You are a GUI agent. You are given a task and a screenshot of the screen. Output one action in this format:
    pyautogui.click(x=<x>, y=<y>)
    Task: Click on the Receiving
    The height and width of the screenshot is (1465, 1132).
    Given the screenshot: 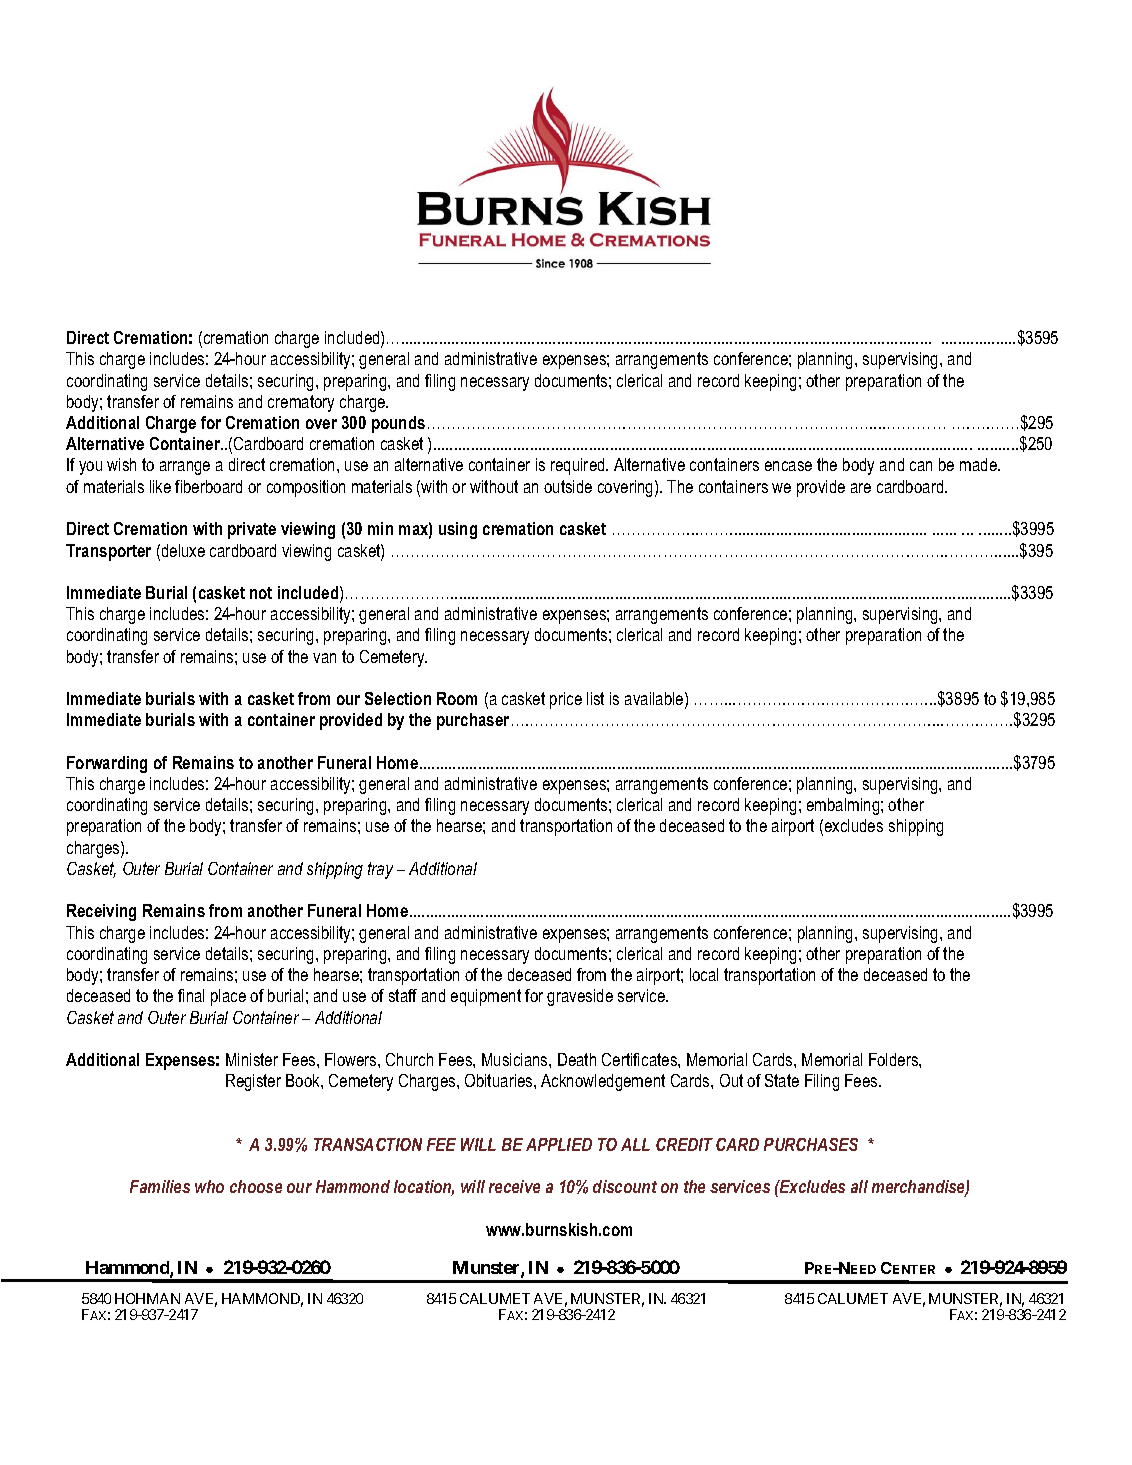 What is the action you would take?
    pyautogui.click(x=101, y=912)
